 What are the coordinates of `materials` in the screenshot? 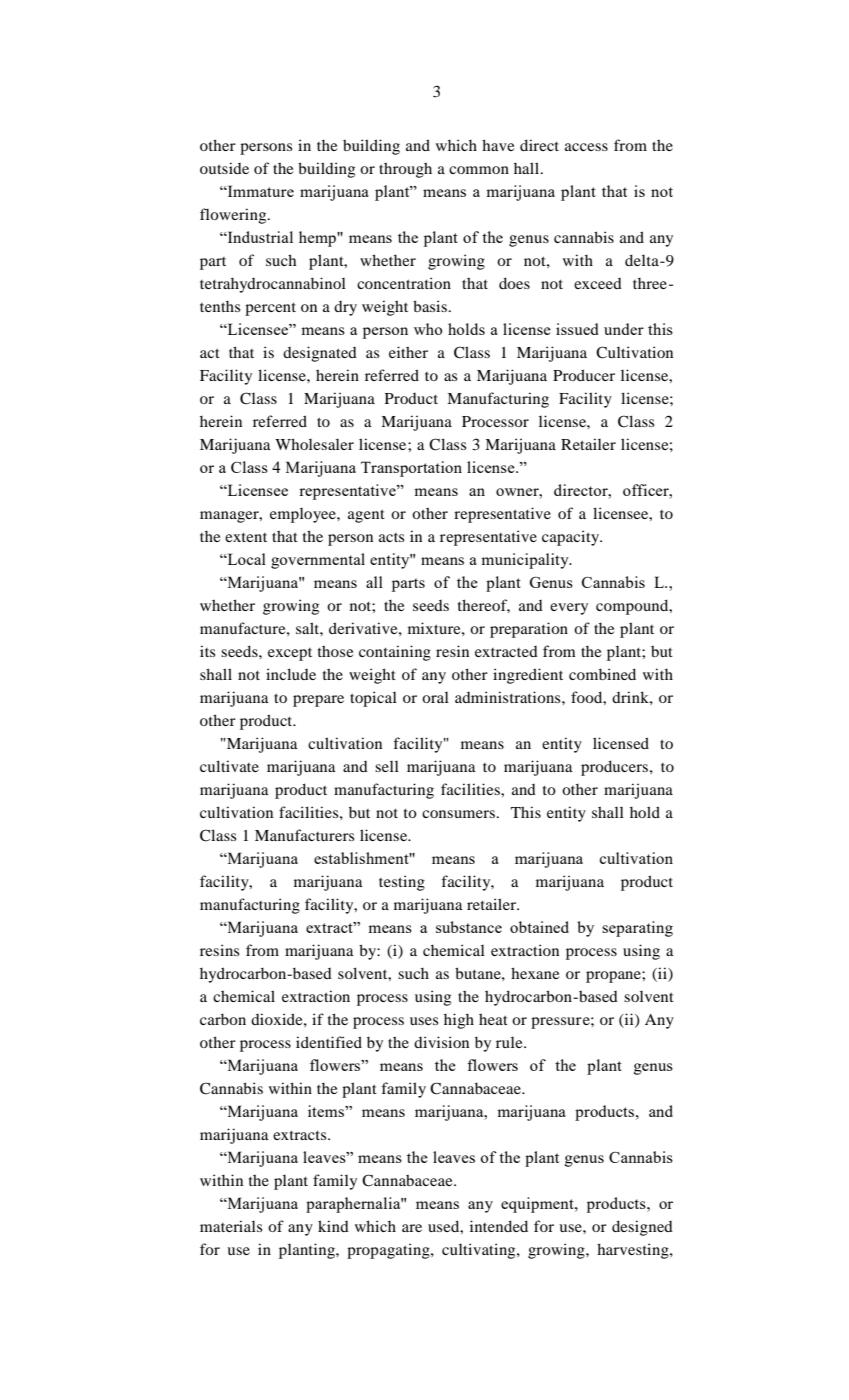 It's located at (231, 1226).
